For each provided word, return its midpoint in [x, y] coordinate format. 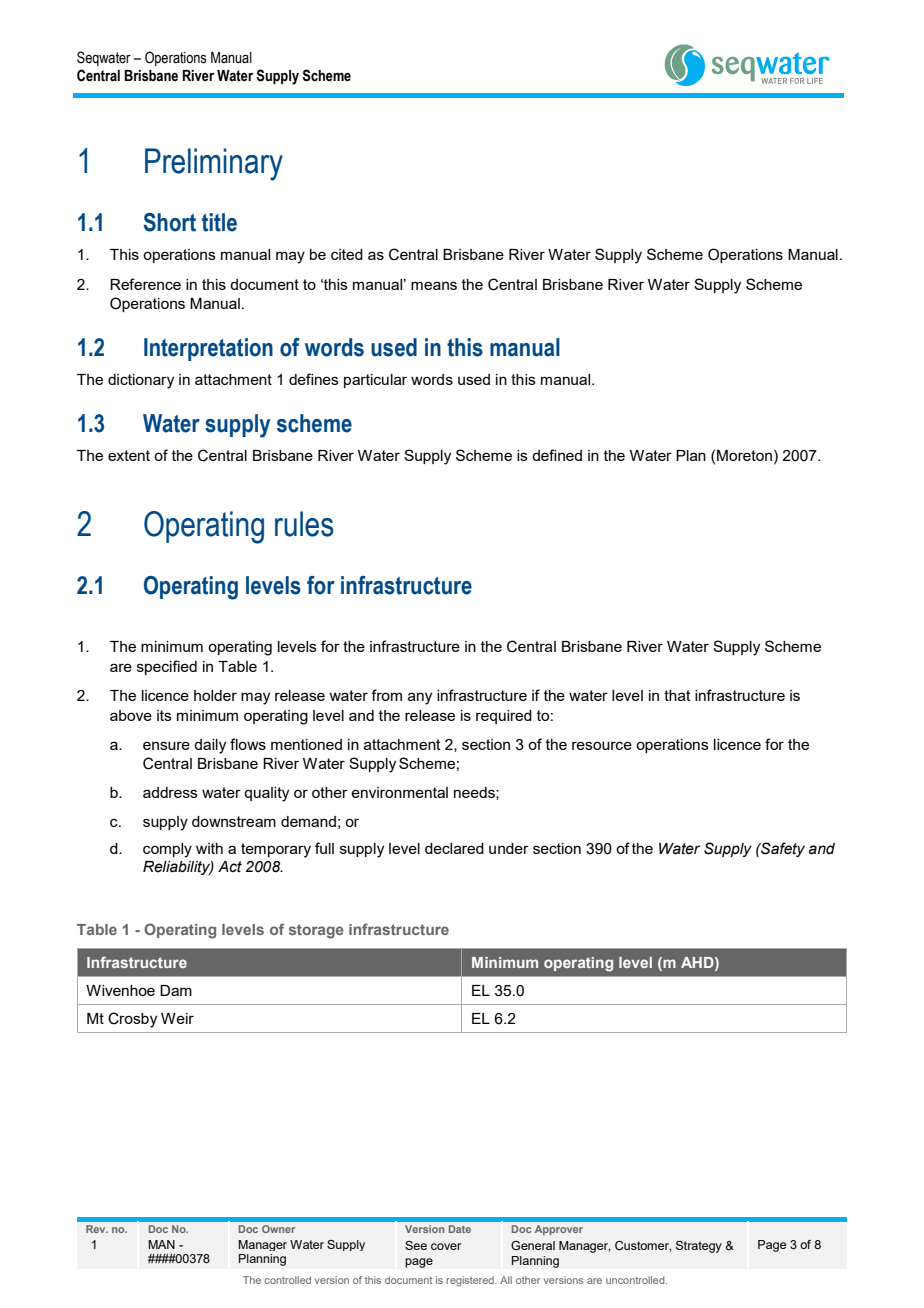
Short [170, 222]
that [677, 695]
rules [304, 524]
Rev [97, 1229]
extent [129, 455]
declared [454, 848]
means [434, 285]
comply [167, 850]
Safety [782, 849]
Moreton [744, 455]
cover [446, 1246]
